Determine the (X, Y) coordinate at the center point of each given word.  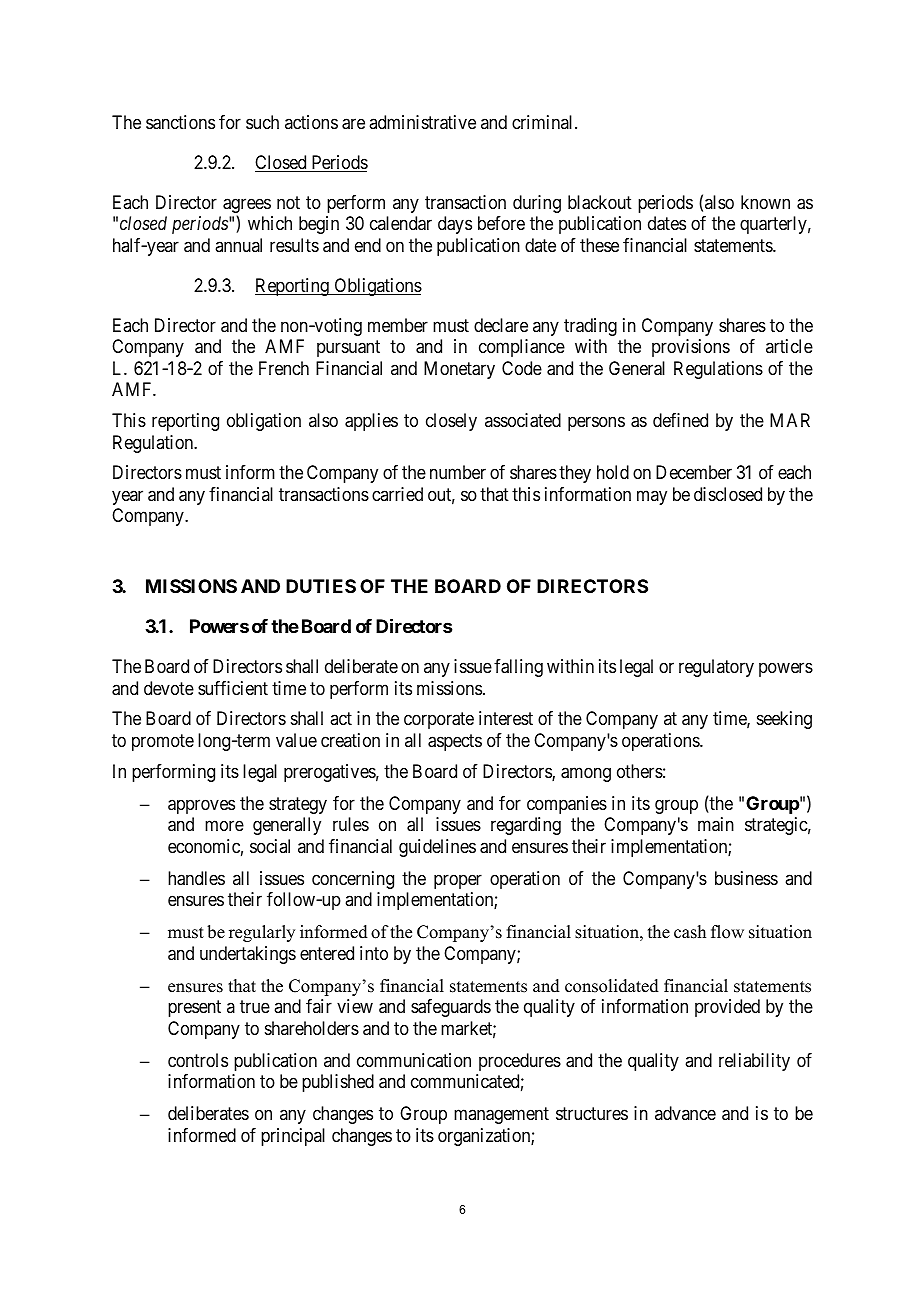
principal (293, 1137)
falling (518, 668)
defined (680, 420)
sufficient (233, 688)
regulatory (716, 668)
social (270, 846)
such (262, 122)
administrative (422, 122)
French (284, 368)
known (765, 202)
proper (458, 881)
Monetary (459, 370)
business (746, 878)
